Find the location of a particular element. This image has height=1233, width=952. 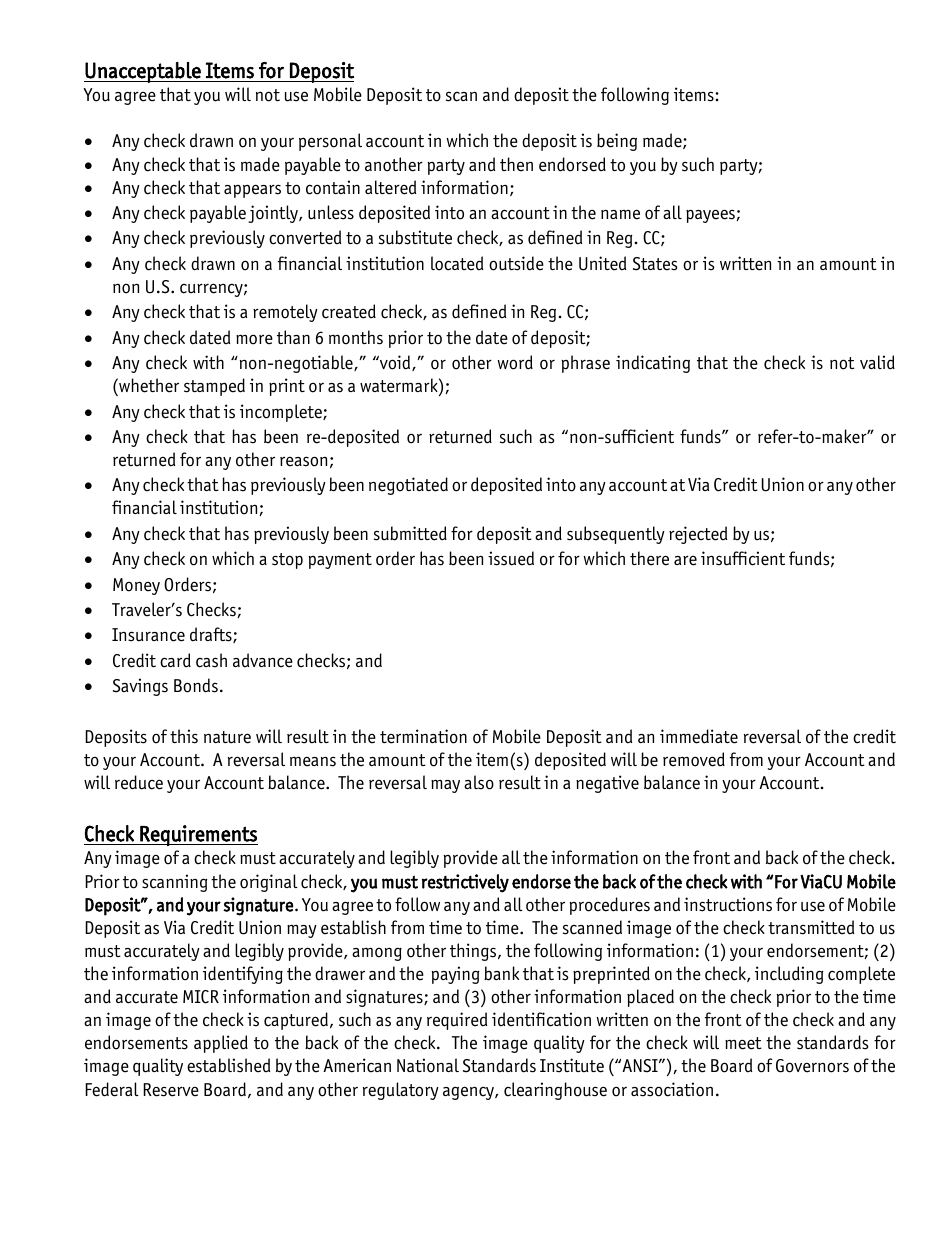

issued is located at coordinates (511, 558).
